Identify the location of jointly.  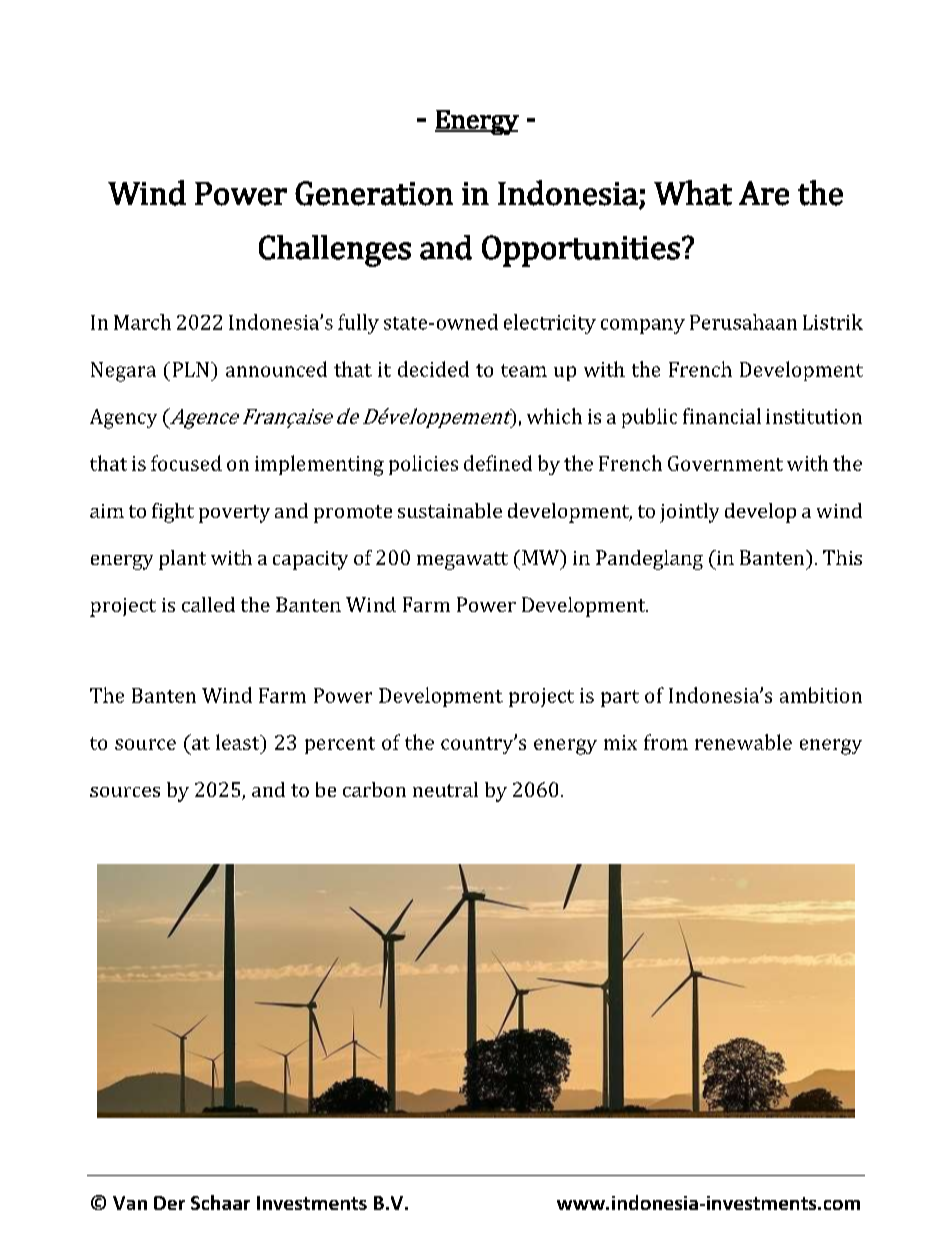
(689, 513).
